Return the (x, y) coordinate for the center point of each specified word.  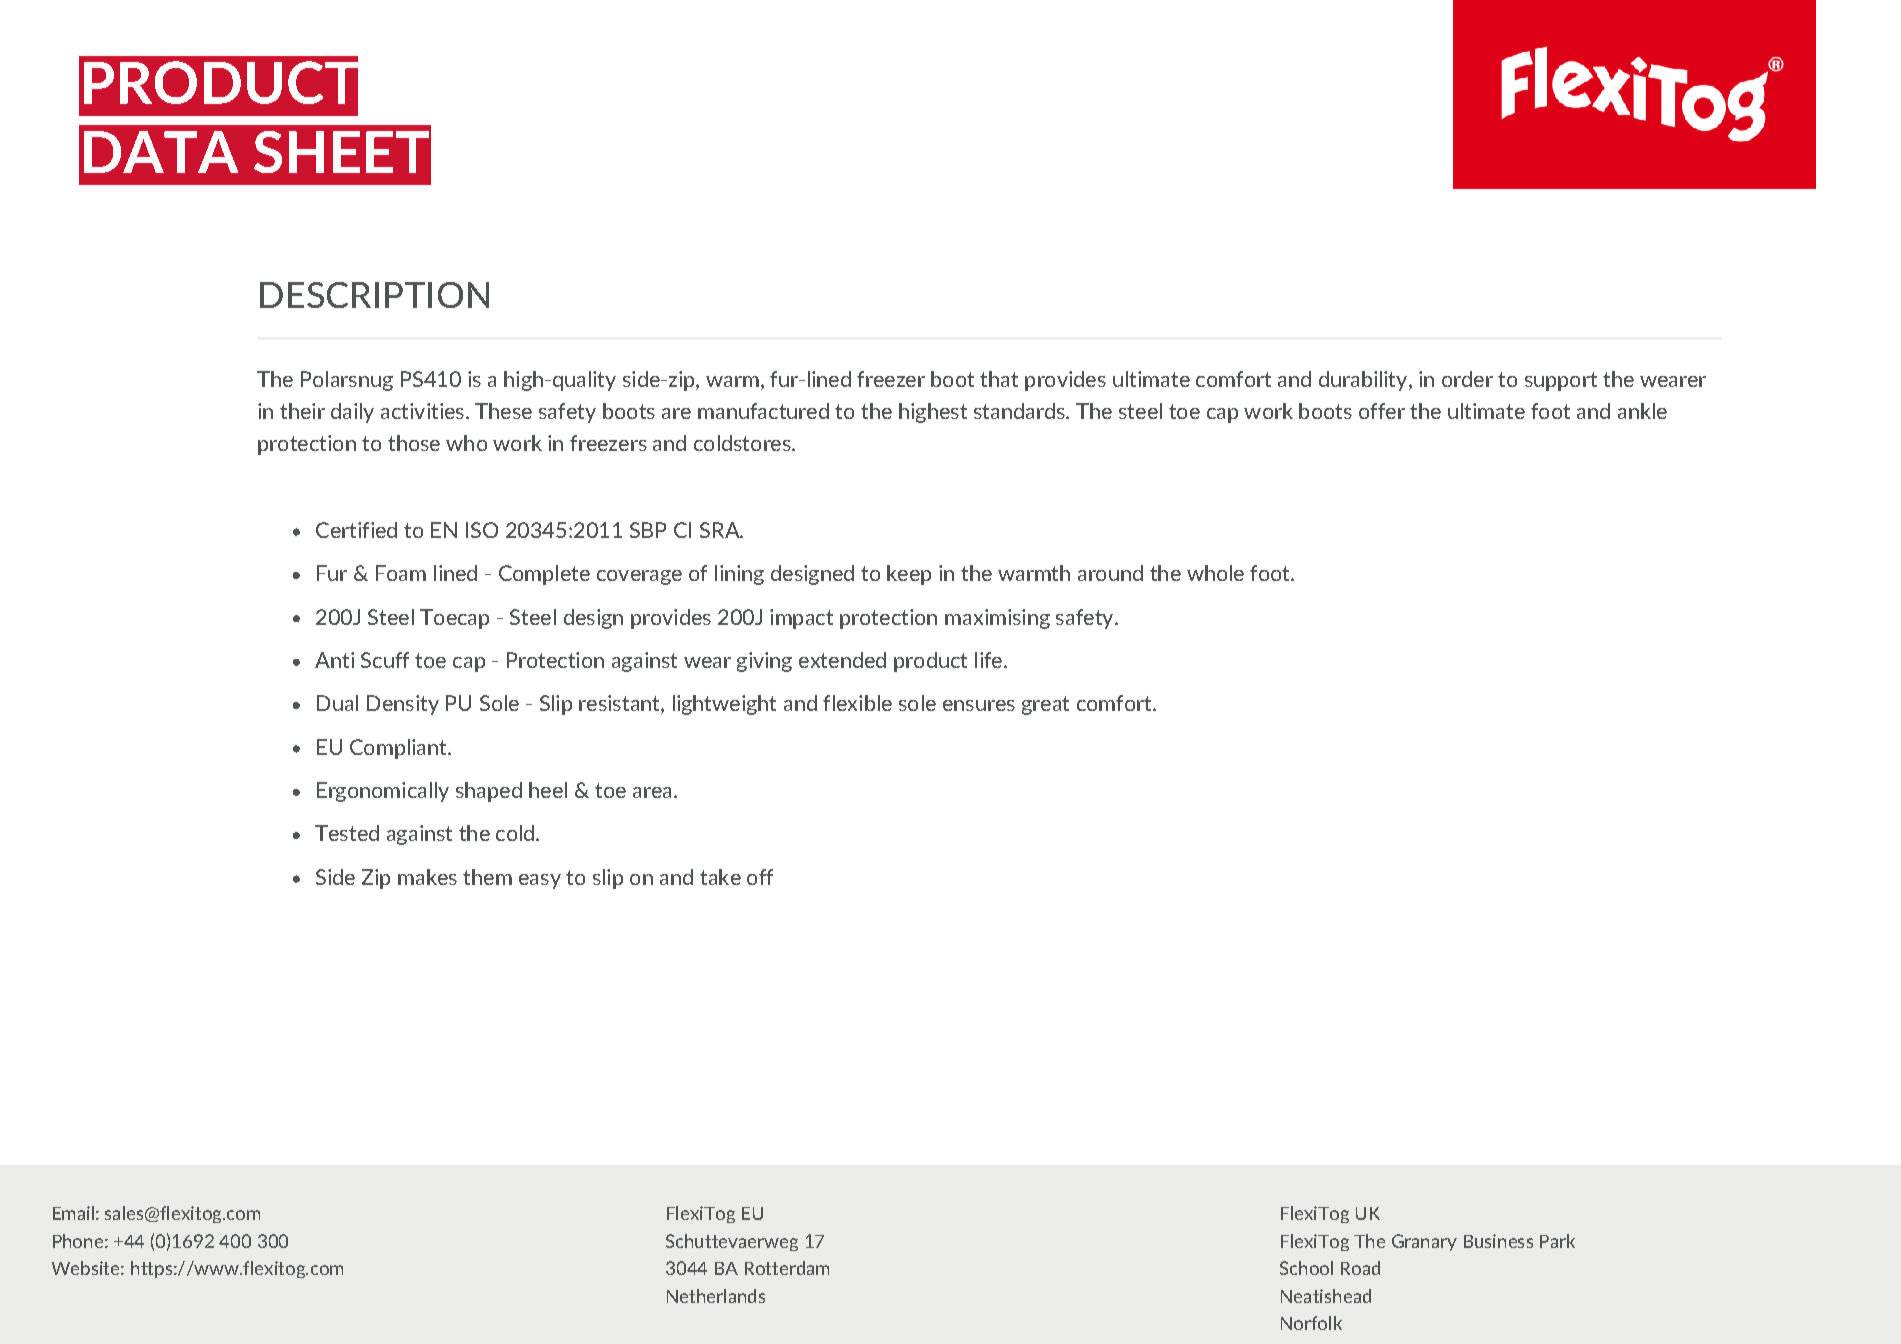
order (1467, 379)
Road (1360, 1268)
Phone (78, 1241)
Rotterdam (787, 1268)
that (999, 379)
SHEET (341, 152)
